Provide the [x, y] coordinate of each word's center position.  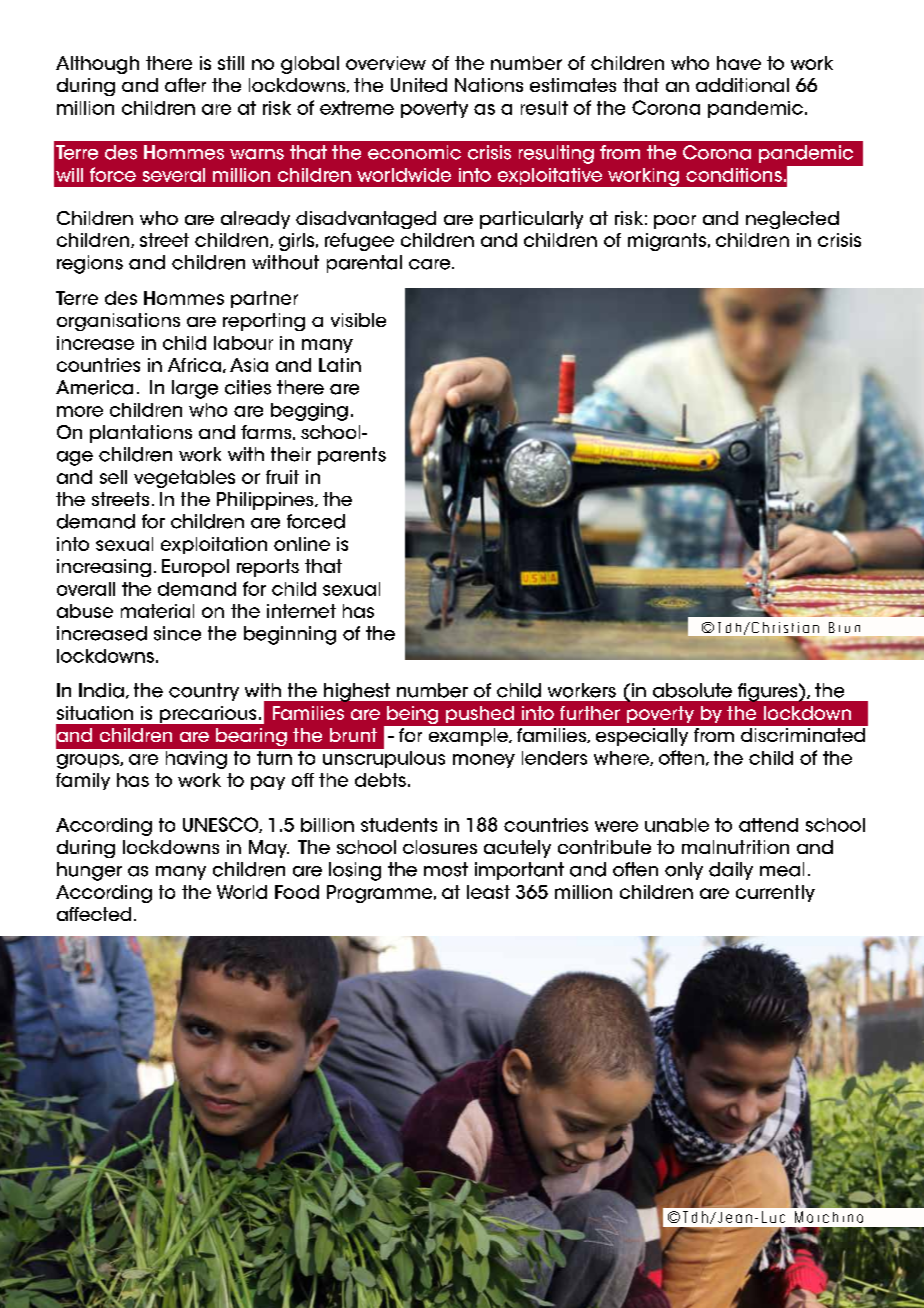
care [431, 264]
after [185, 85]
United [419, 85]
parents [352, 456]
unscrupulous [382, 758]
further [590, 713]
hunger [89, 871]
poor [675, 222]
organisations [118, 322]
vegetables [184, 479]
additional [742, 85]
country [204, 692]
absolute [692, 690]
